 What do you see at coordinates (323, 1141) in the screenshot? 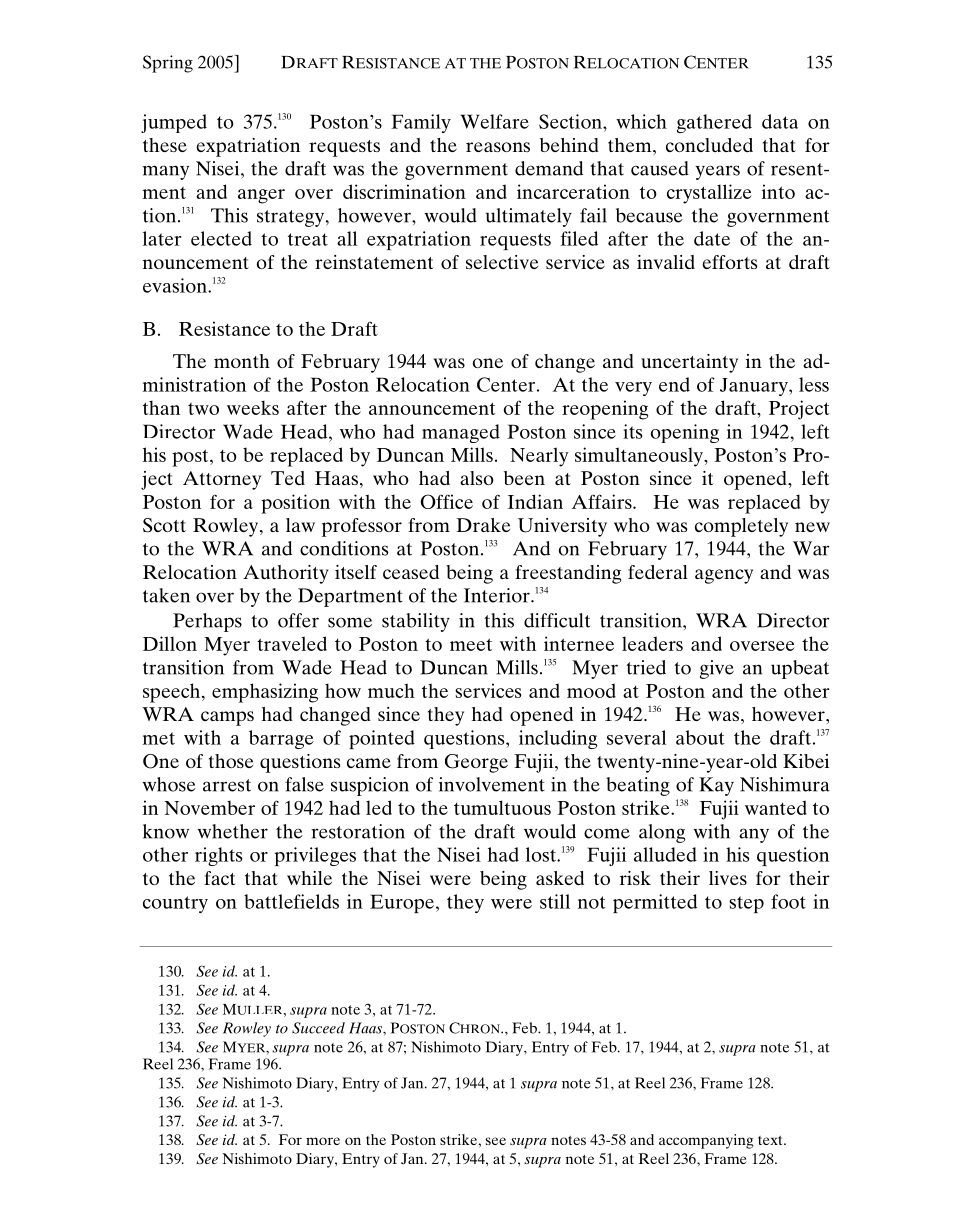
I see `more` at bounding box center [323, 1141].
